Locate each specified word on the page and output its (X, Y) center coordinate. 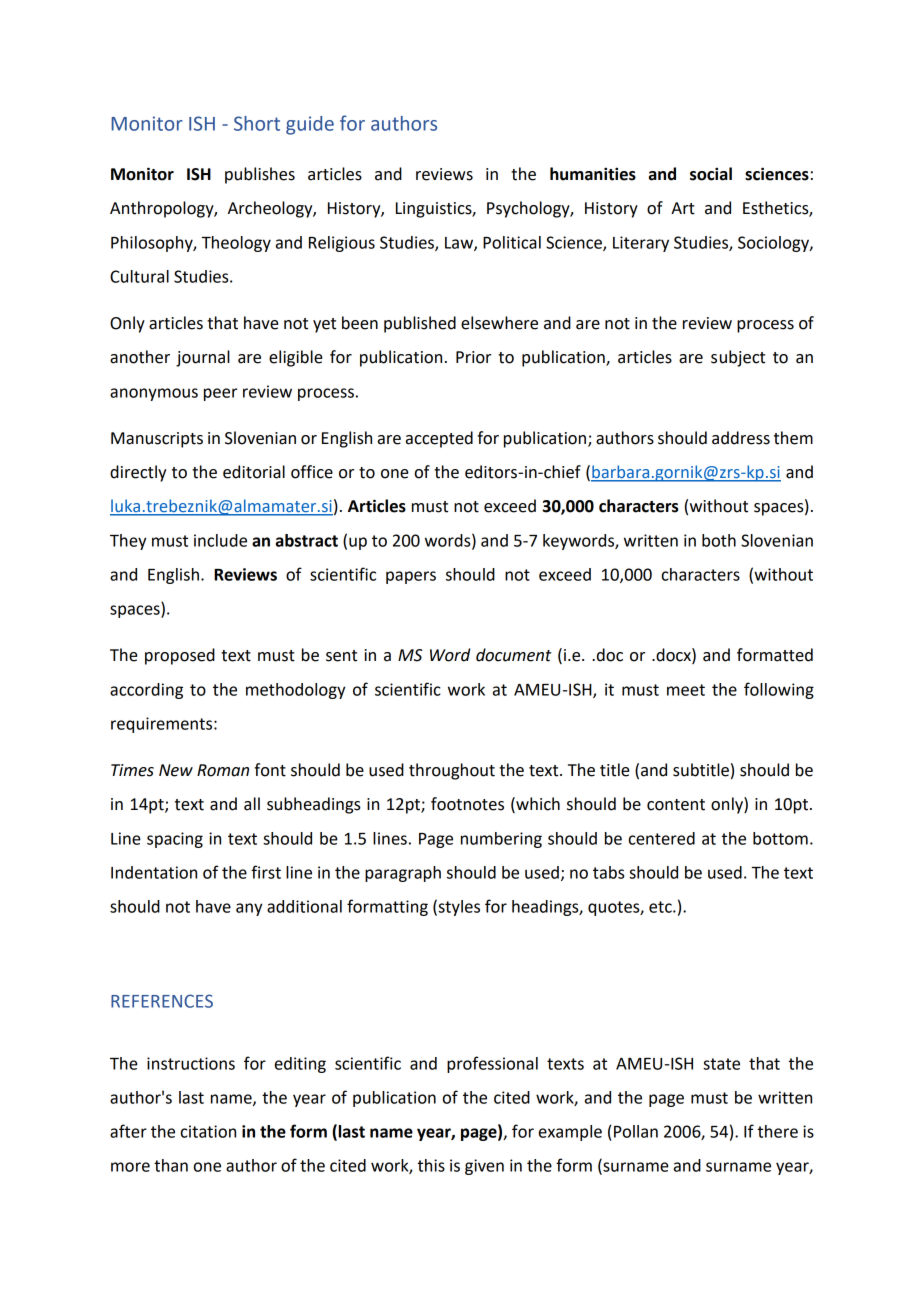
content (676, 805)
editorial (254, 472)
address (741, 438)
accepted (439, 439)
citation (208, 1131)
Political (512, 242)
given (484, 1167)
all (252, 804)
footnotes (467, 804)
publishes (260, 175)
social (711, 174)
